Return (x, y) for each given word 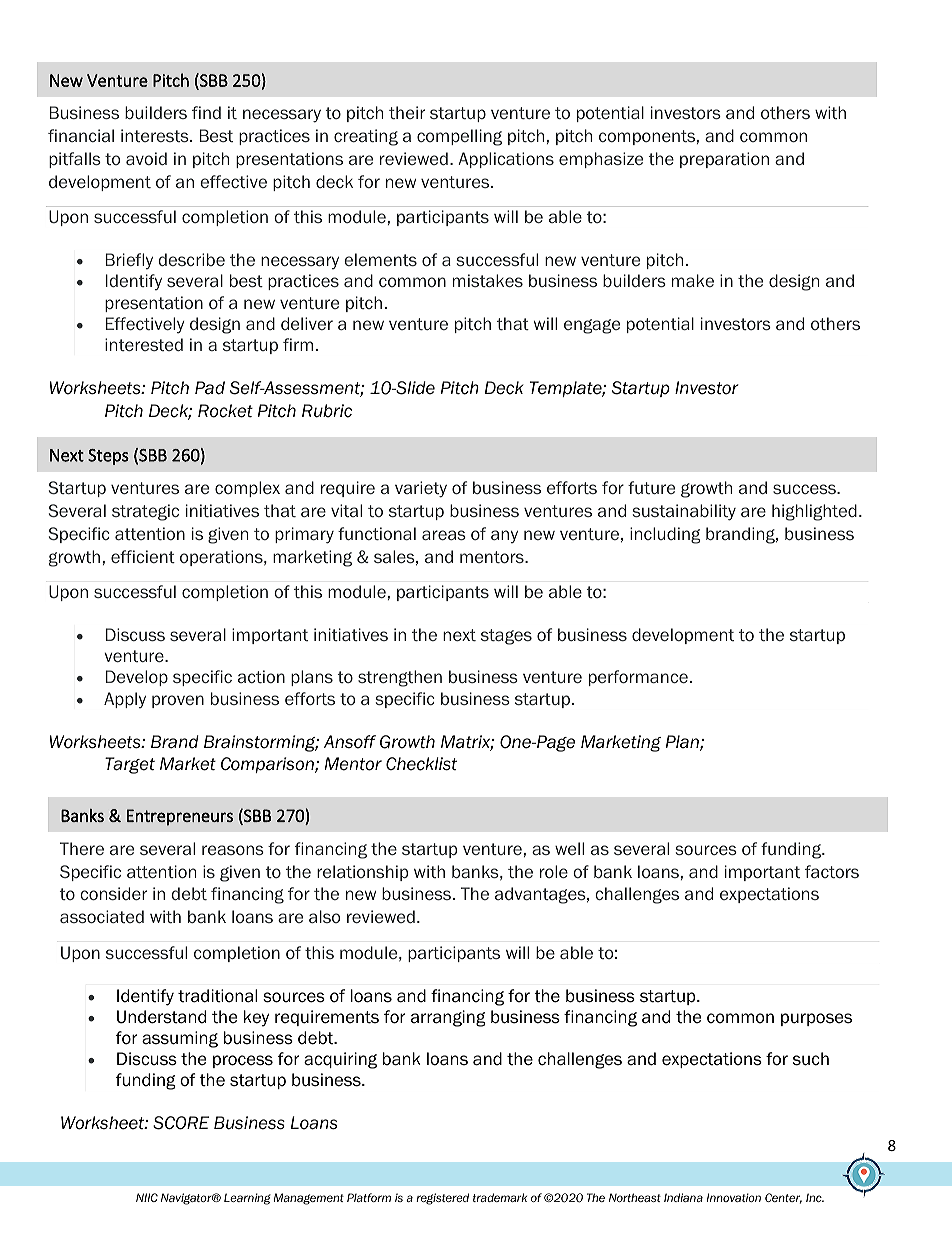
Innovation (734, 1197)
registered (442, 1199)
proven (178, 701)
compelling (459, 137)
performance (638, 678)
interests (156, 135)
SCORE (181, 1123)
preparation (724, 160)
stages (506, 637)
